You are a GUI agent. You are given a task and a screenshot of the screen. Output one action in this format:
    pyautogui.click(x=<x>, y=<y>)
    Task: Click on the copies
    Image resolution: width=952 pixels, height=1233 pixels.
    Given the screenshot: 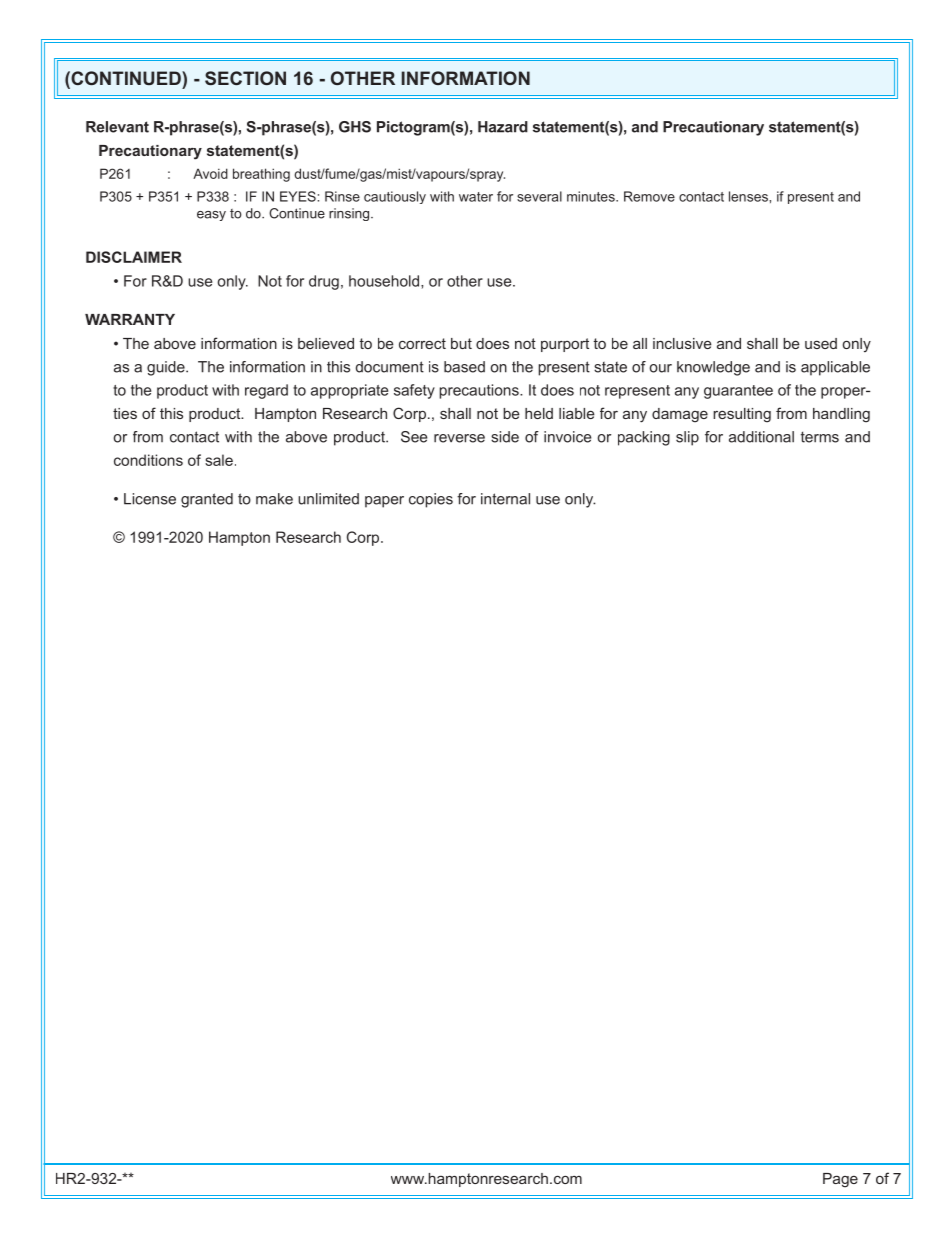 What is the action you would take?
    pyautogui.click(x=431, y=500)
